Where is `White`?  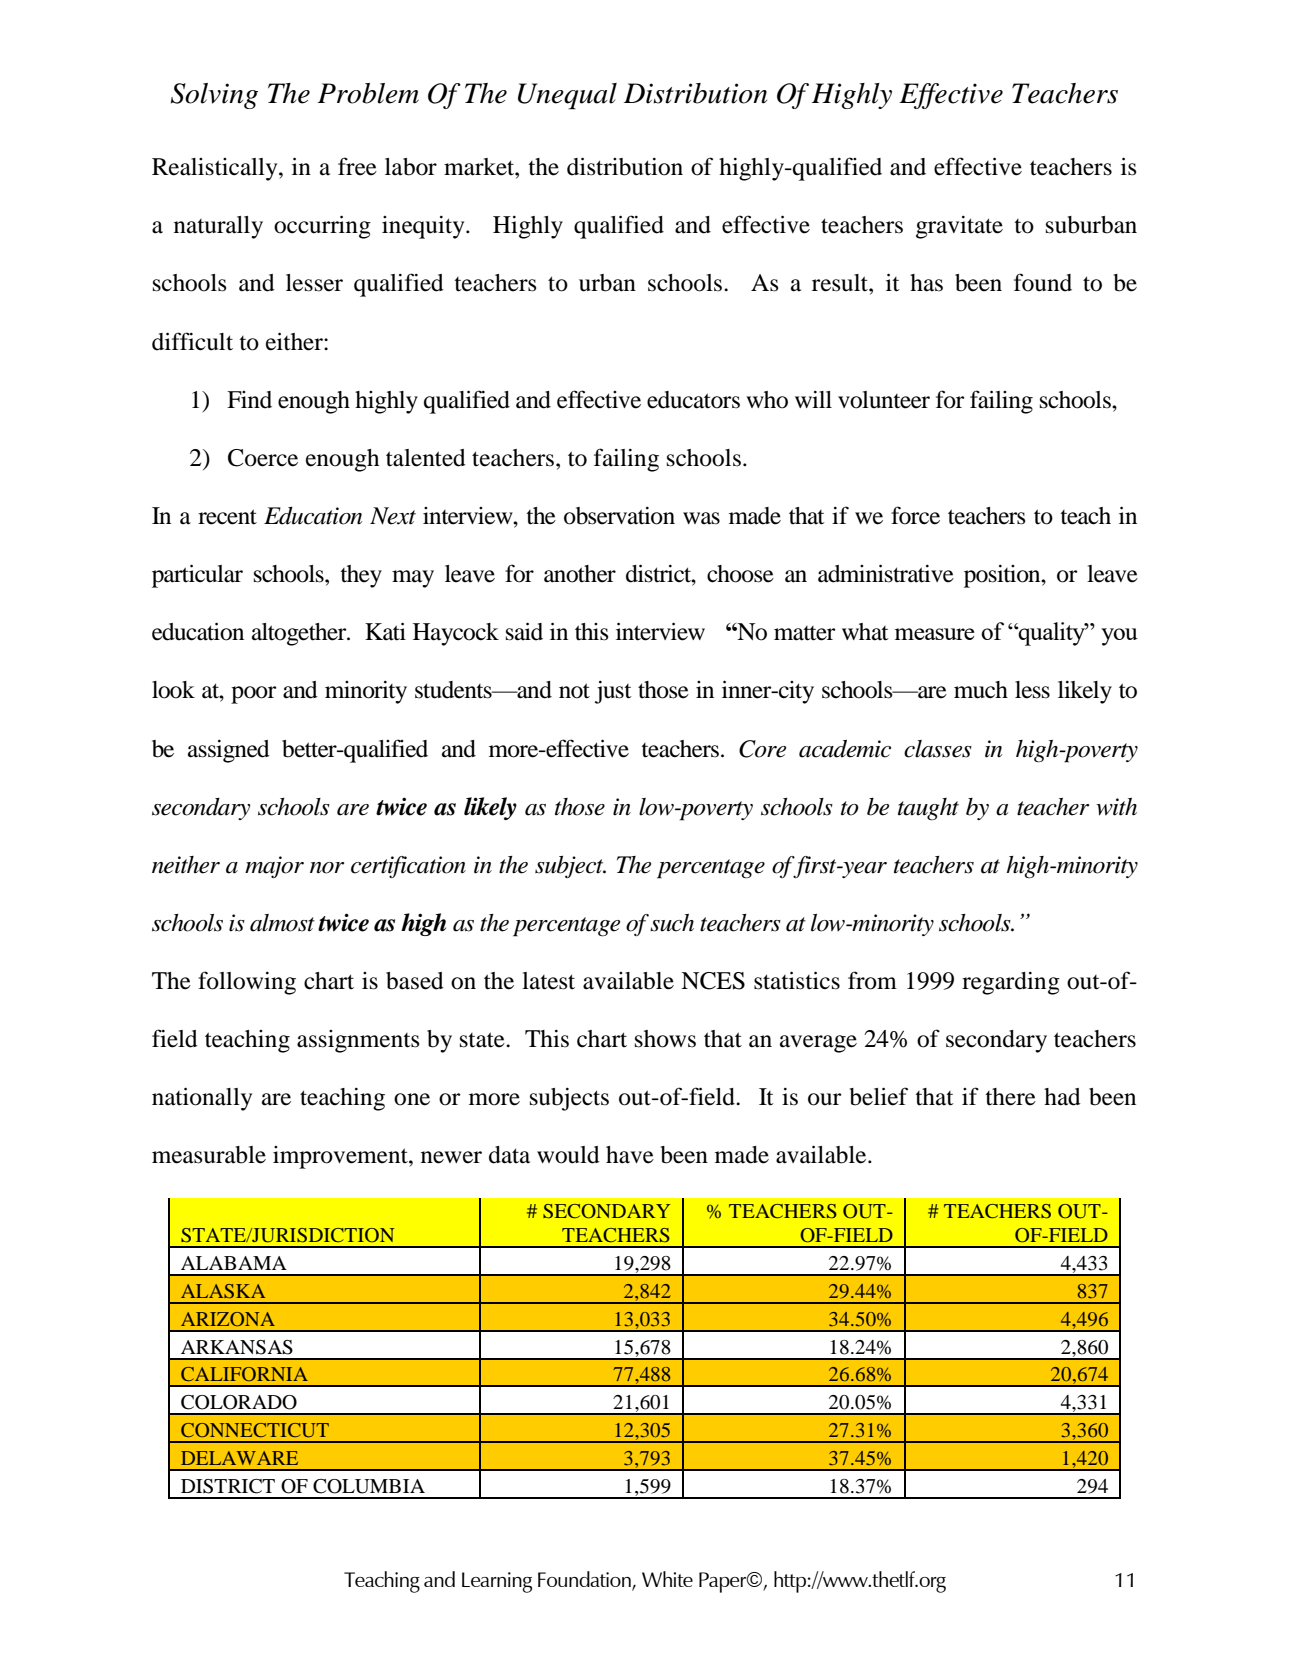
White is located at coordinates (667, 1579).
